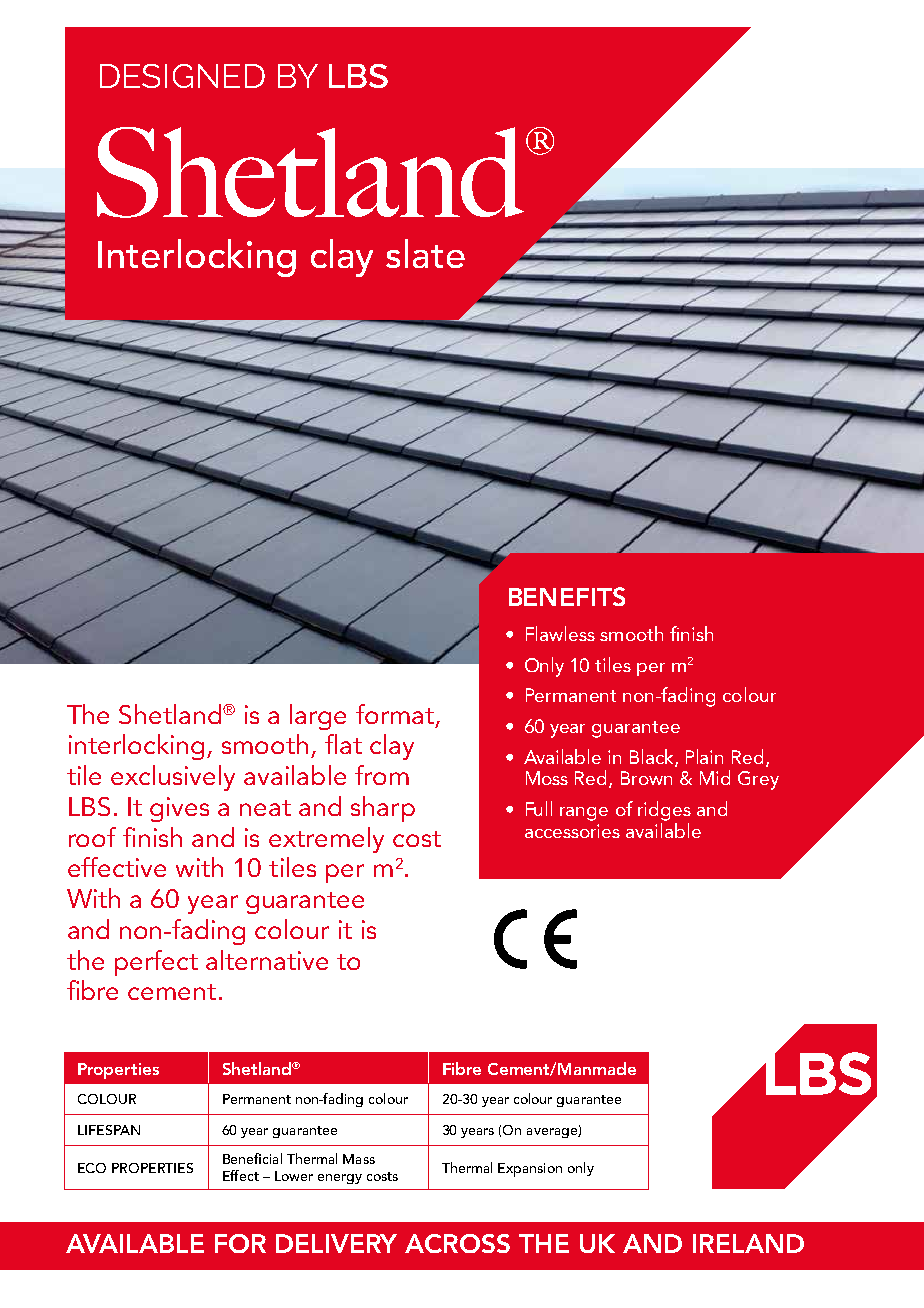 The image size is (924, 1308). Describe the element at coordinates (567, 596) in the image. I see `BENEFITS` at that location.
